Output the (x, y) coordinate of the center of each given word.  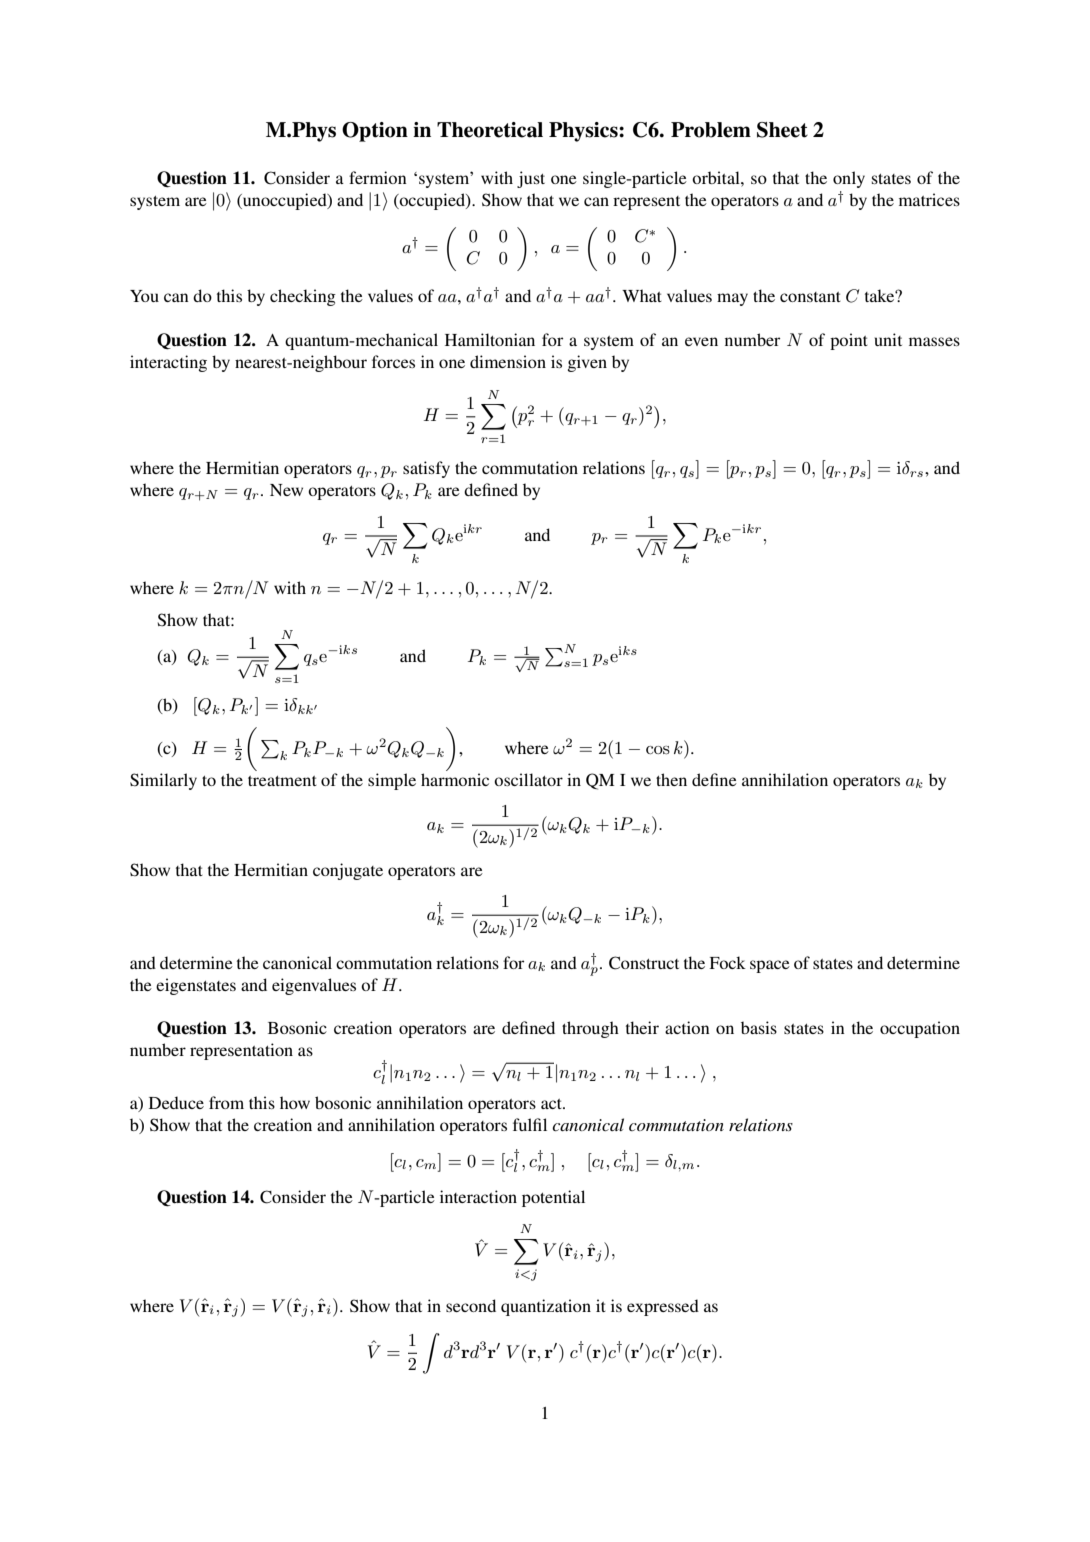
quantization (546, 1307)
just (531, 179)
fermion (378, 177)
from (226, 1102)
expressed (663, 1307)
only (849, 179)
